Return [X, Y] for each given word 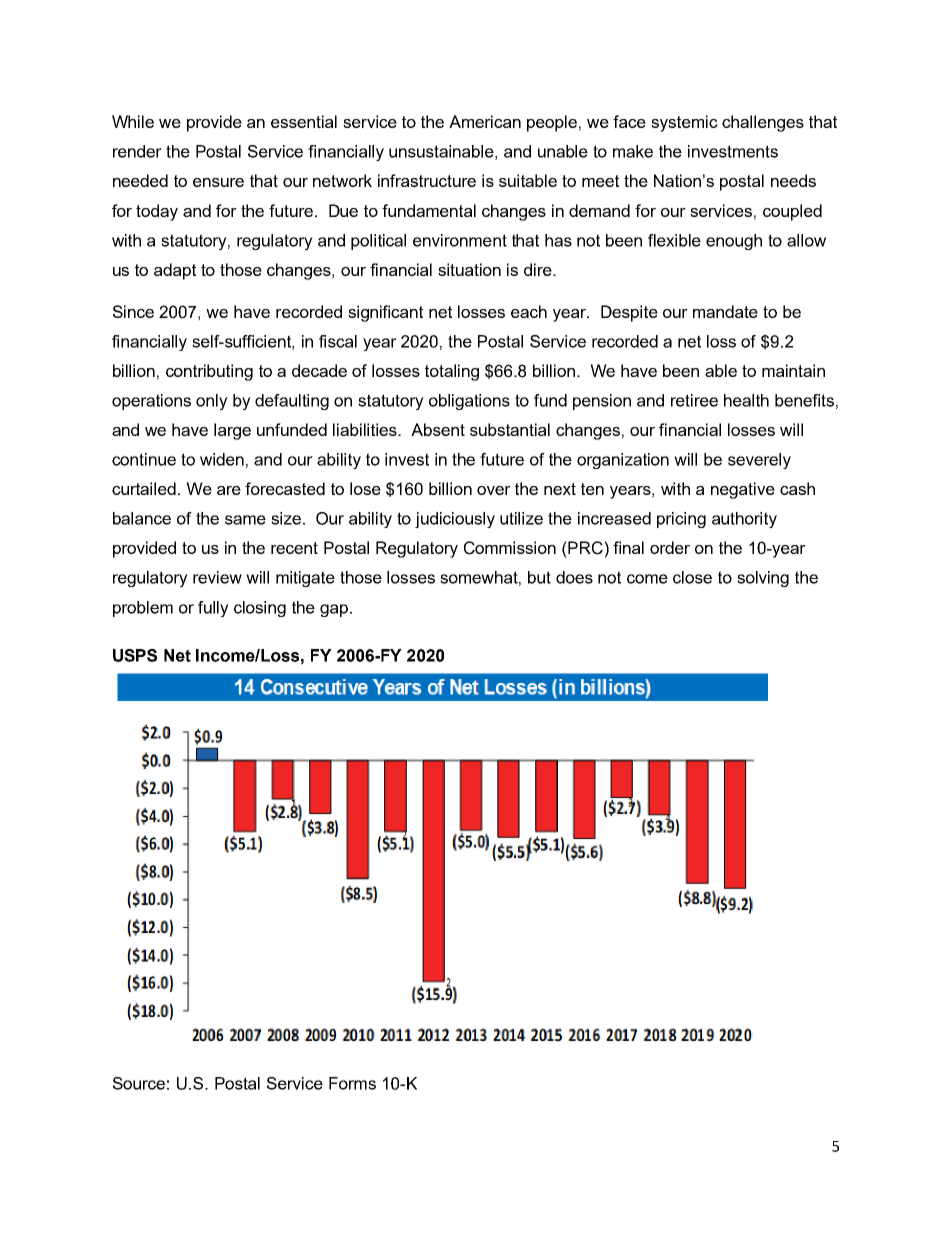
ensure [218, 182]
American [485, 121]
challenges [763, 123]
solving [763, 579]
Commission [510, 548]
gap [335, 610]
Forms [352, 1083]
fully [213, 609]
